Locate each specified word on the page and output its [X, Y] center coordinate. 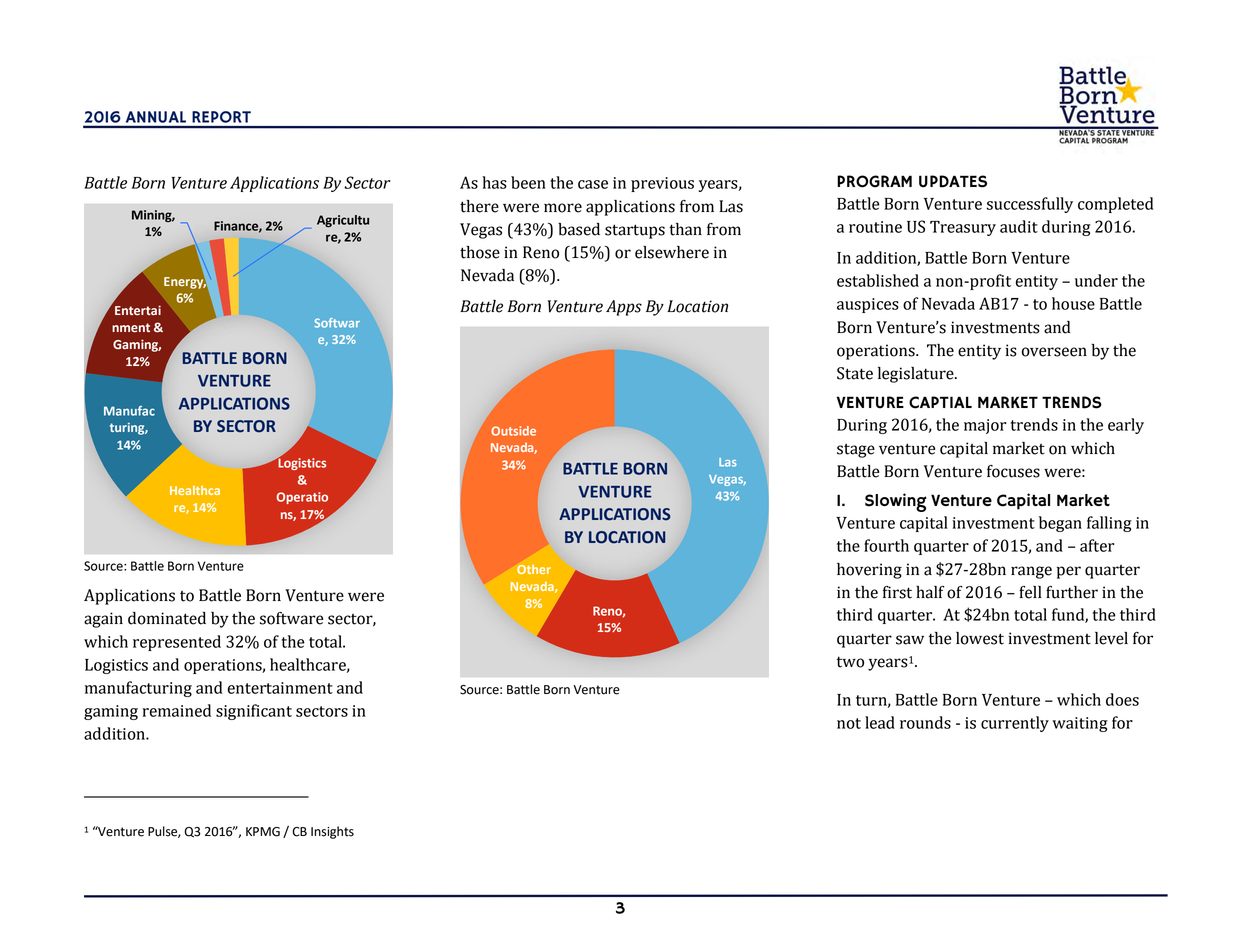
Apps [624, 308]
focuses [1013, 471]
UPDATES [953, 181]
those [480, 252]
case [593, 184]
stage [856, 450]
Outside [513, 431]
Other [534, 569]
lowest [980, 638]
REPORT [221, 117]
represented [177, 643]
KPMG [263, 832]
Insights [332, 832]
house [1073, 303]
